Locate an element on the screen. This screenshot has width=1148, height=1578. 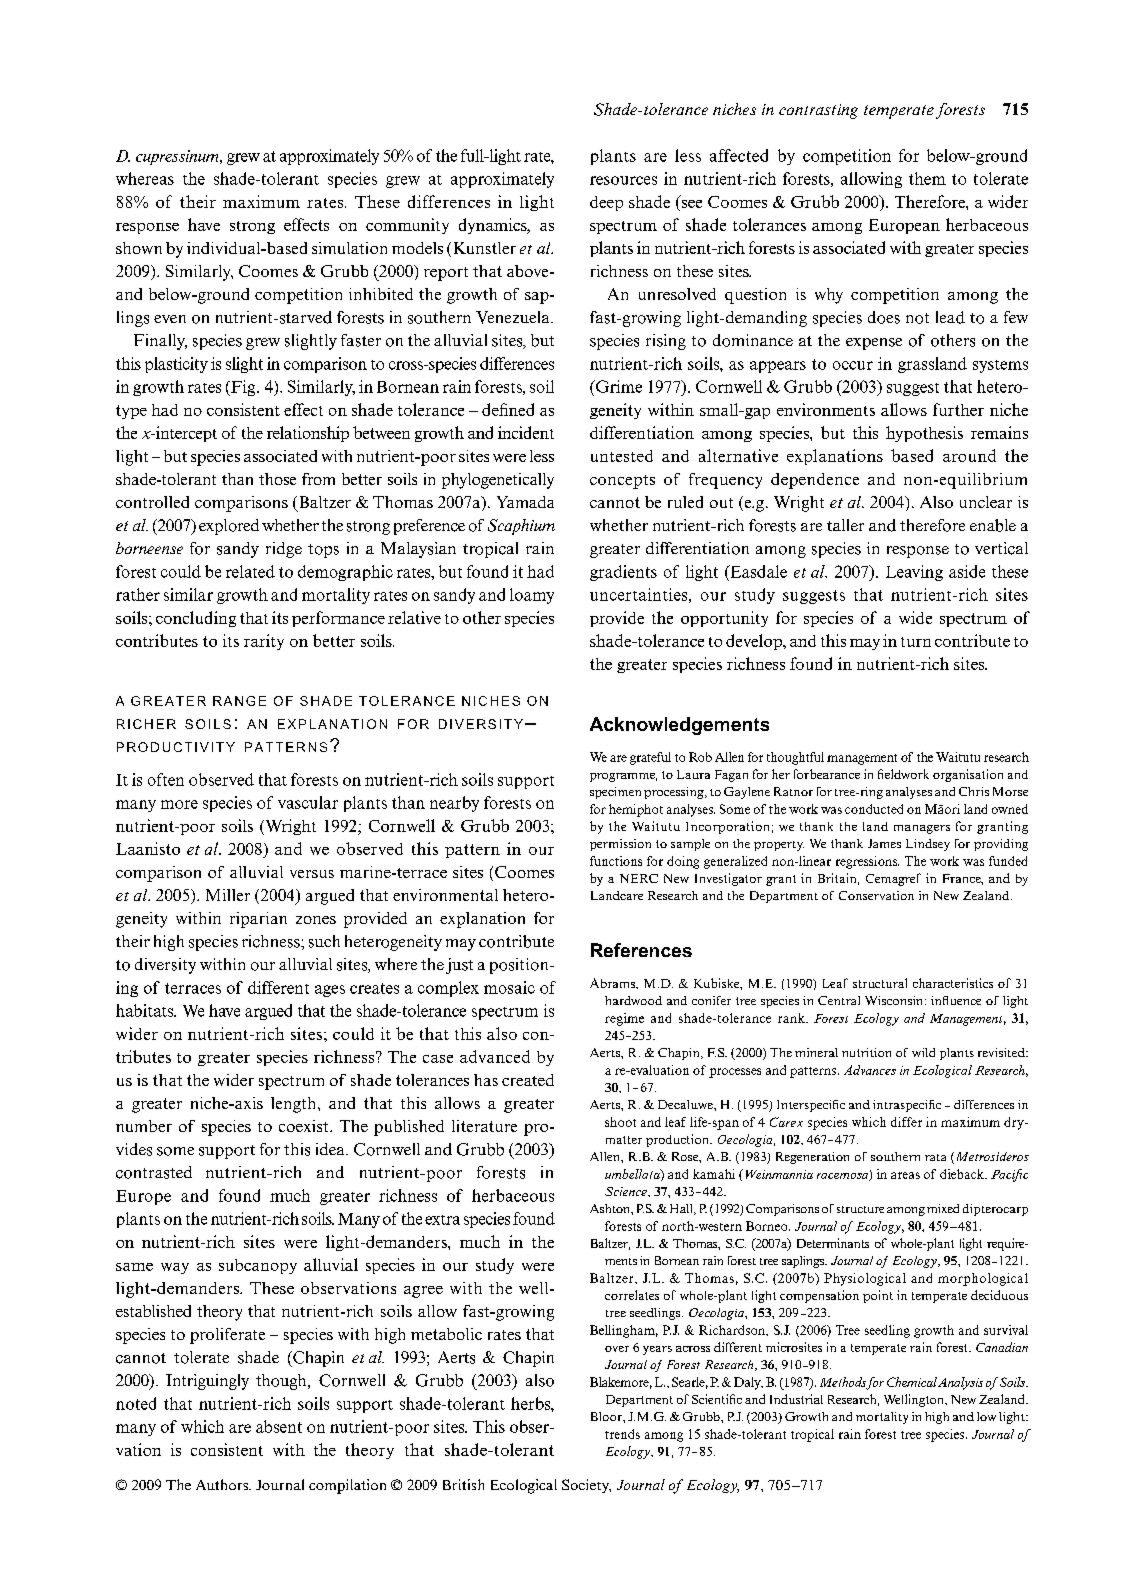
shown is located at coordinates (139, 248).
